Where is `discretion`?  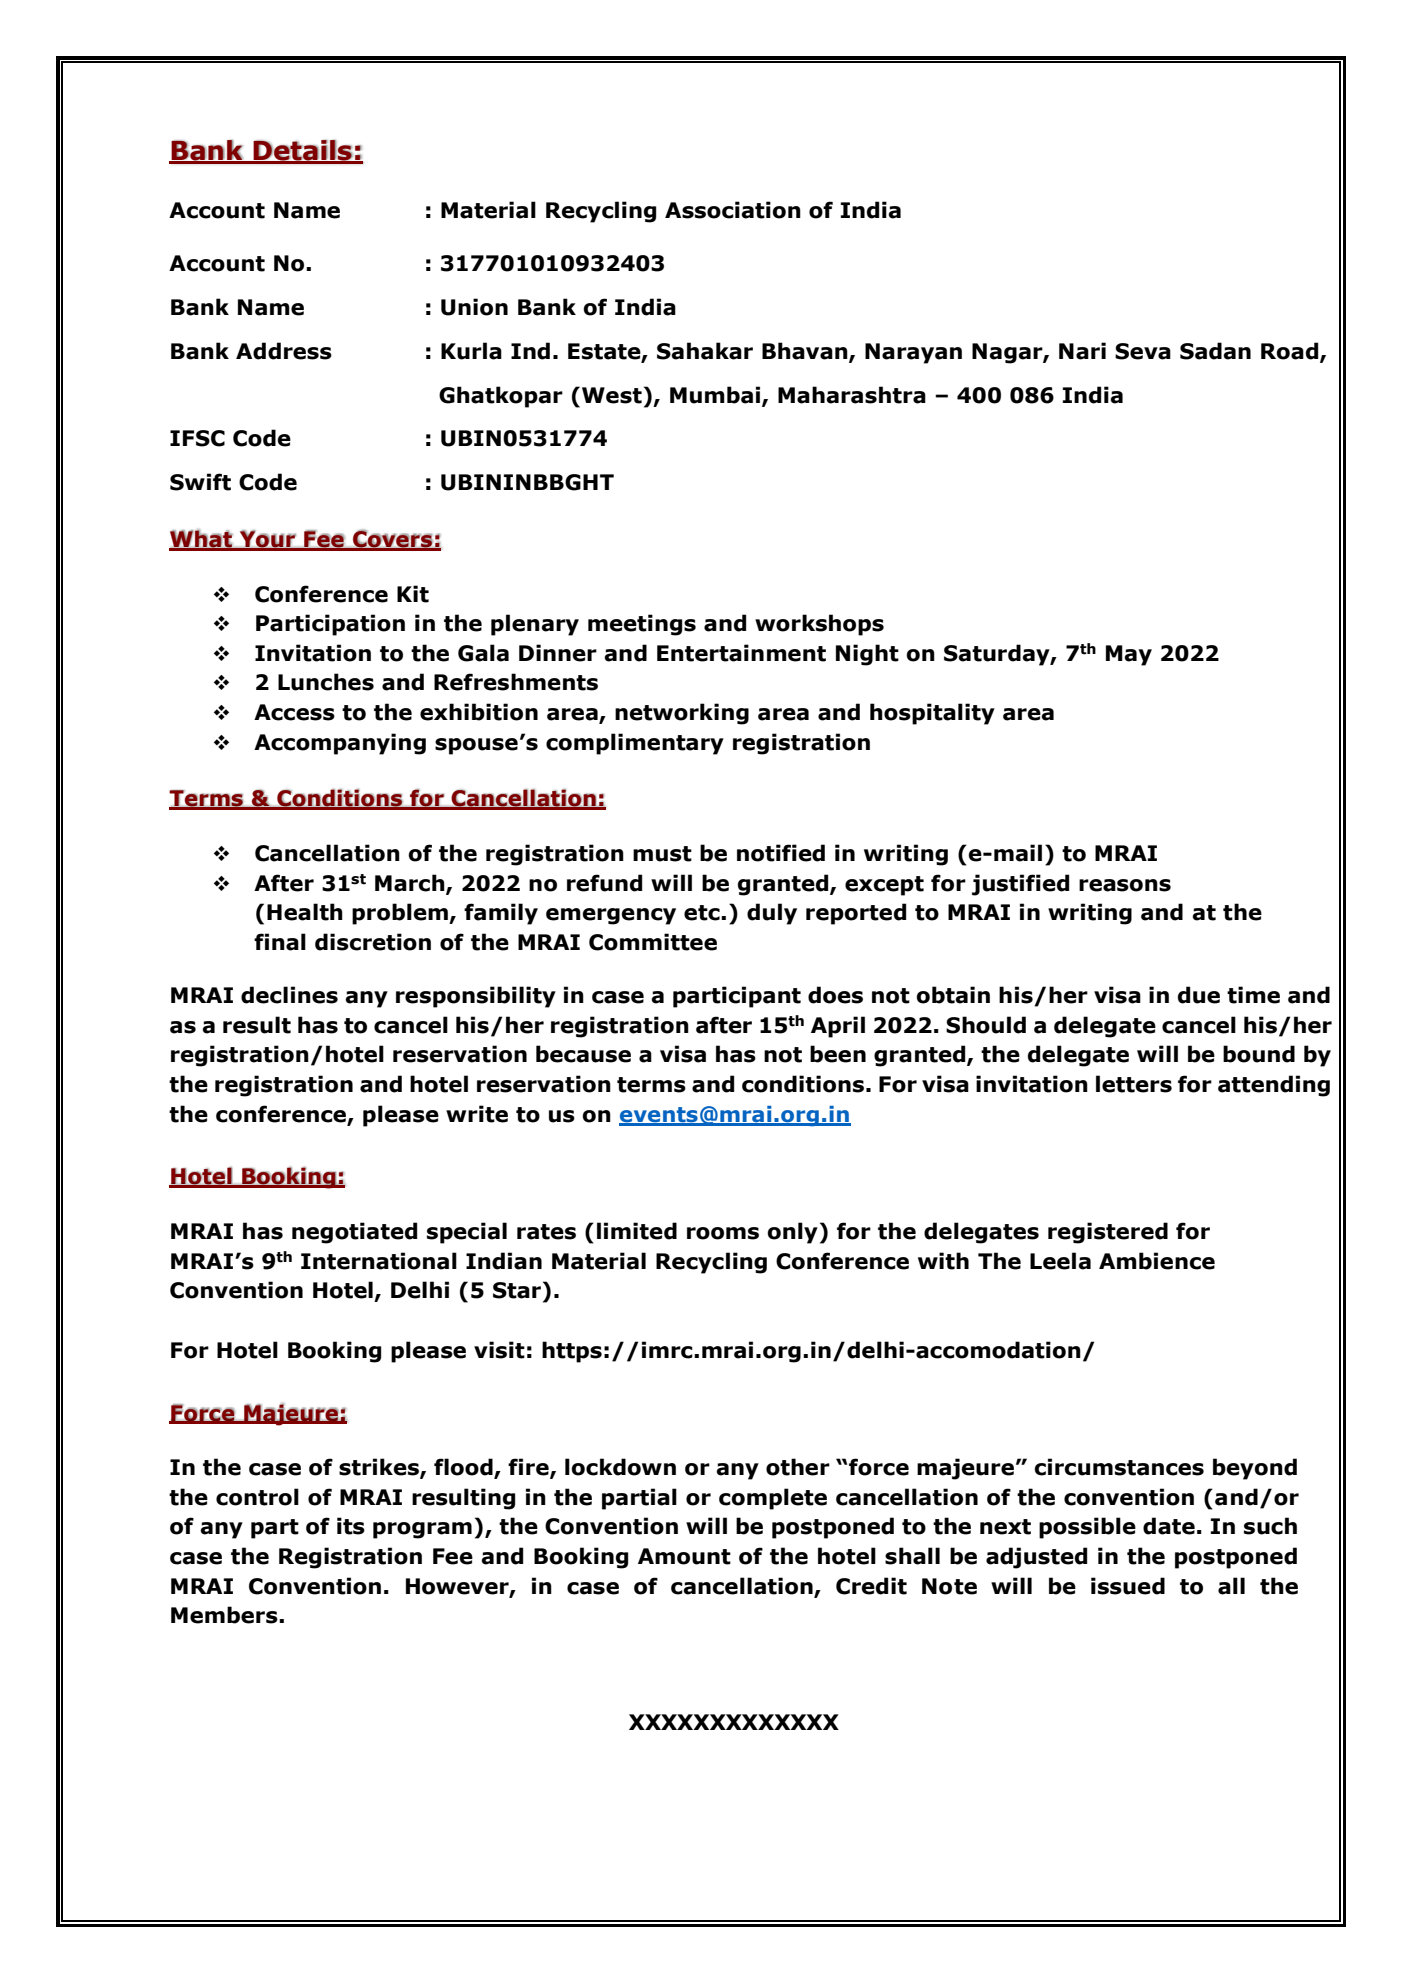 discretion is located at coordinates (373, 942).
